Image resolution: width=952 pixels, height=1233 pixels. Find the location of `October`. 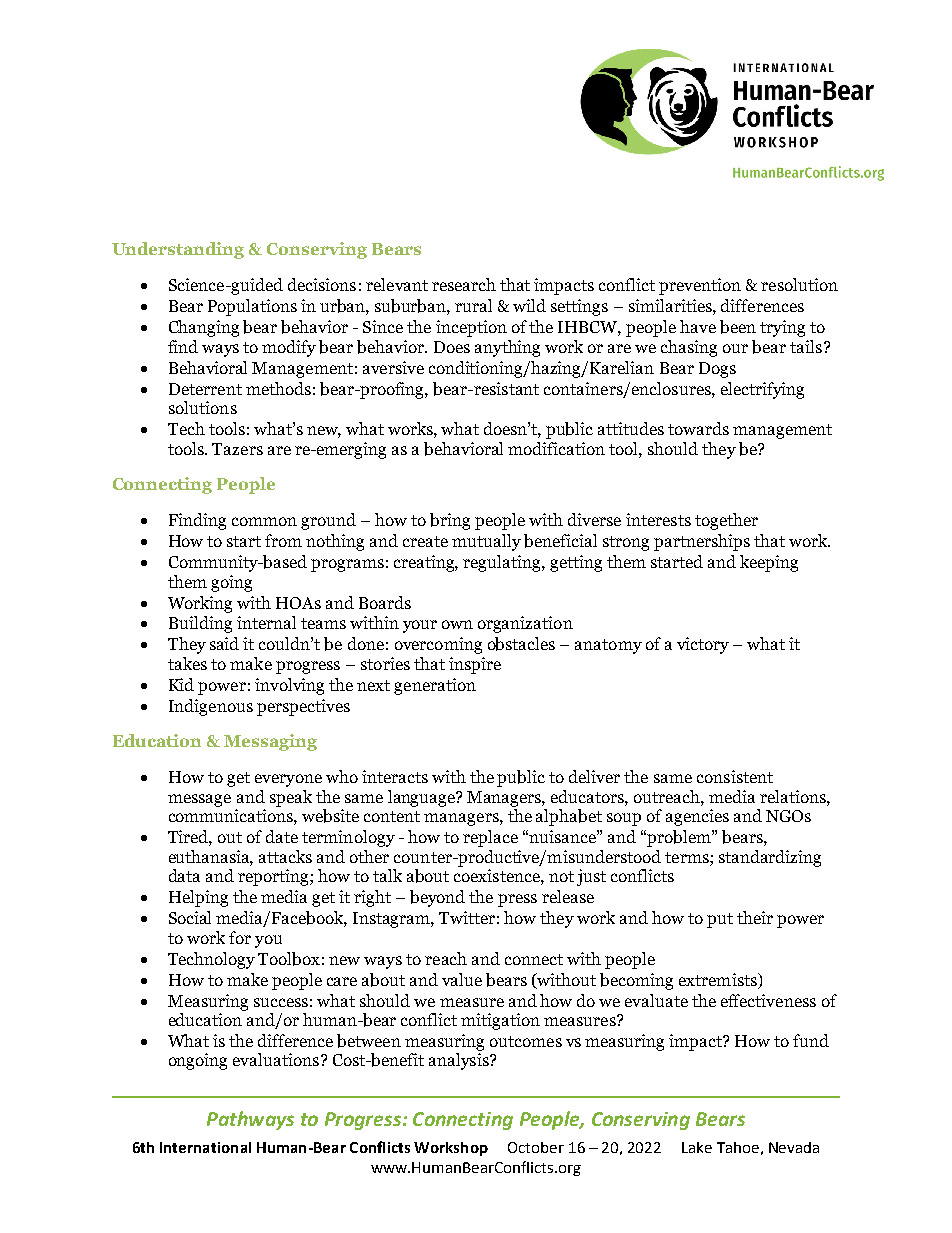

October is located at coordinates (536, 1147).
